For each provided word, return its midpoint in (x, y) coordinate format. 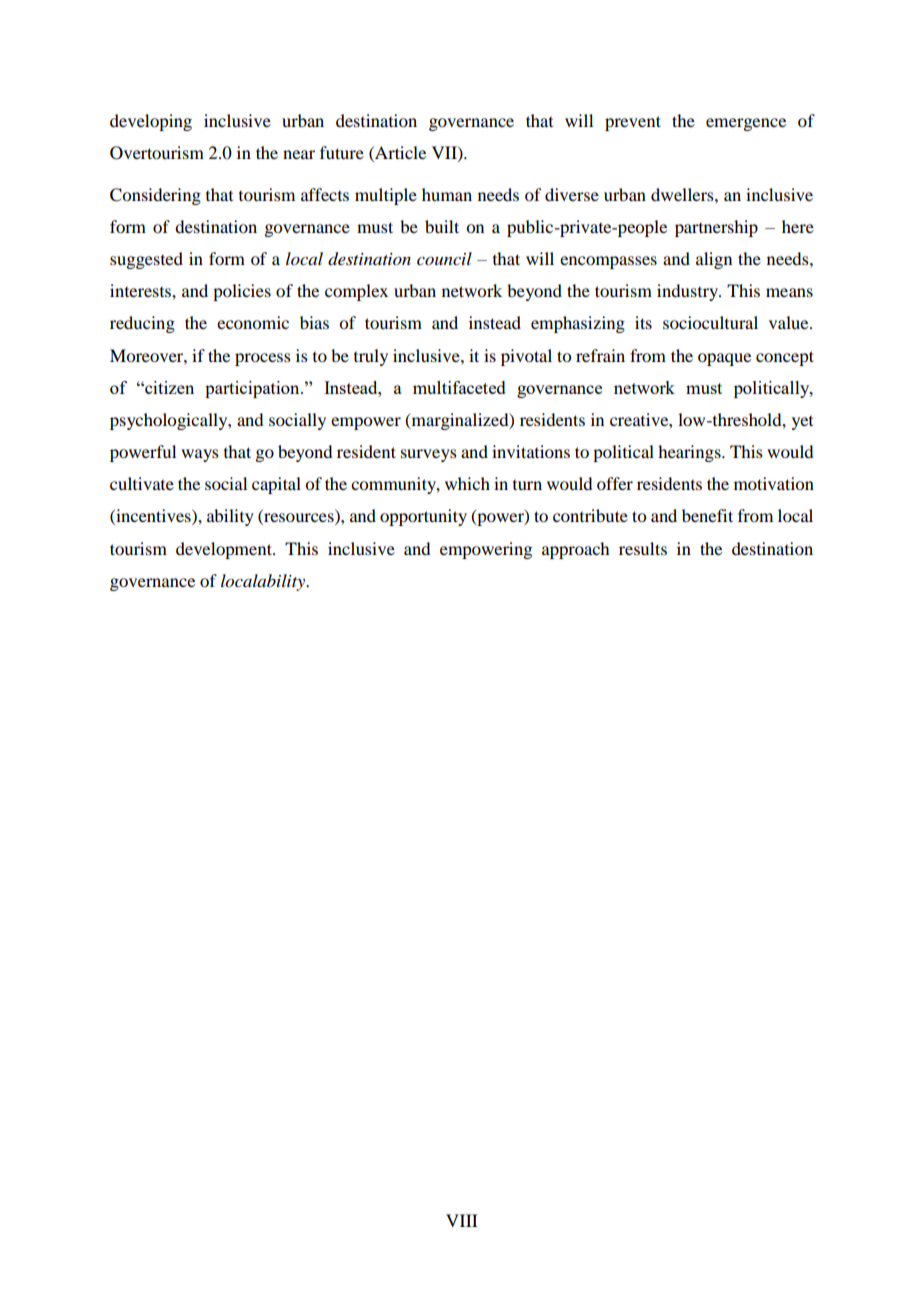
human (447, 194)
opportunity (423, 517)
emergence (746, 124)
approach (575, 550)
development (225, 550)
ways (200, 455)
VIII (462, 1220)
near (299, 154)
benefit (707, 515)
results (643, 548)
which (467, 483)
